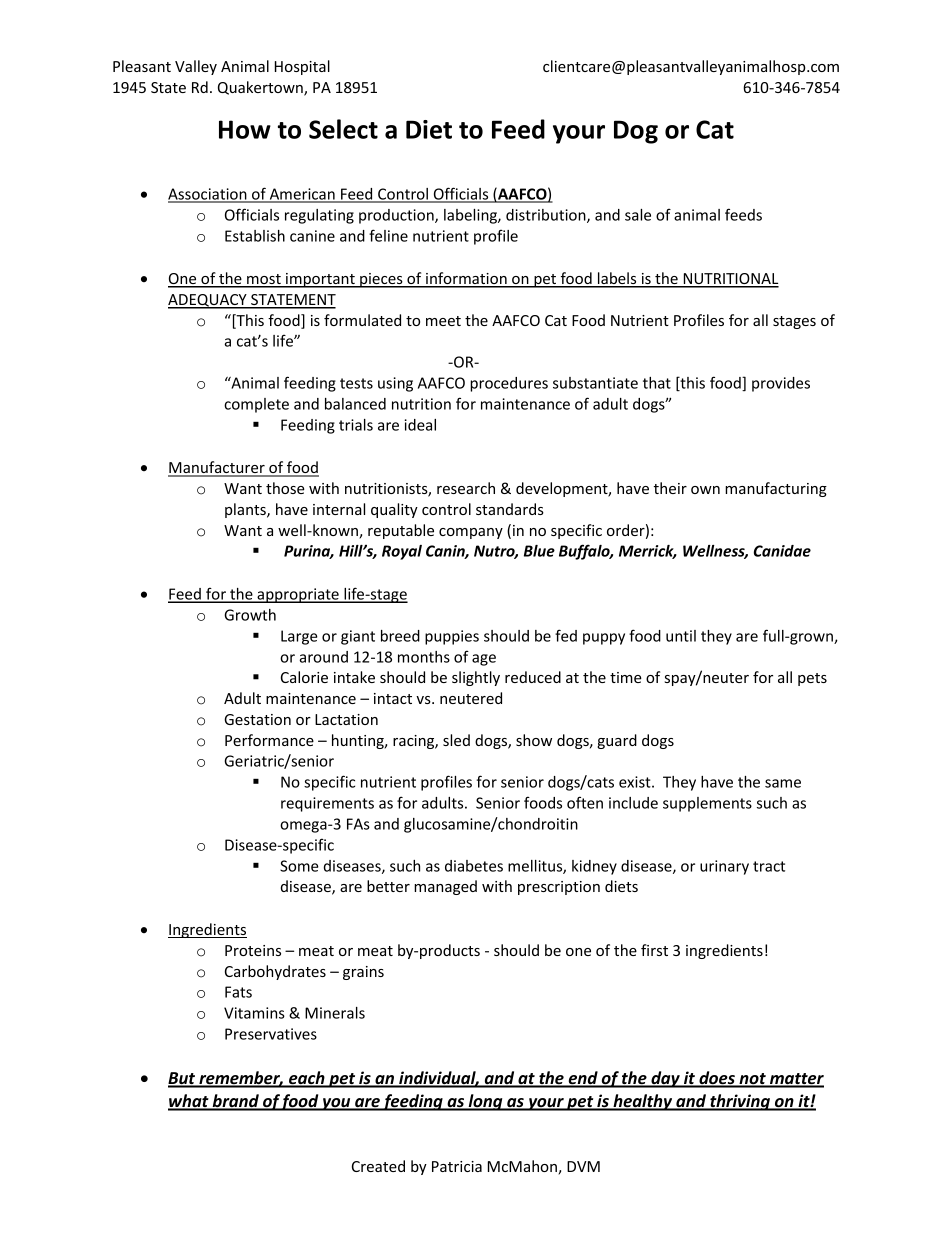 The width and height of the document is (952, 1233). Describe the element at coordinates (547, 216) in the document. I see `distribution` at that location.
